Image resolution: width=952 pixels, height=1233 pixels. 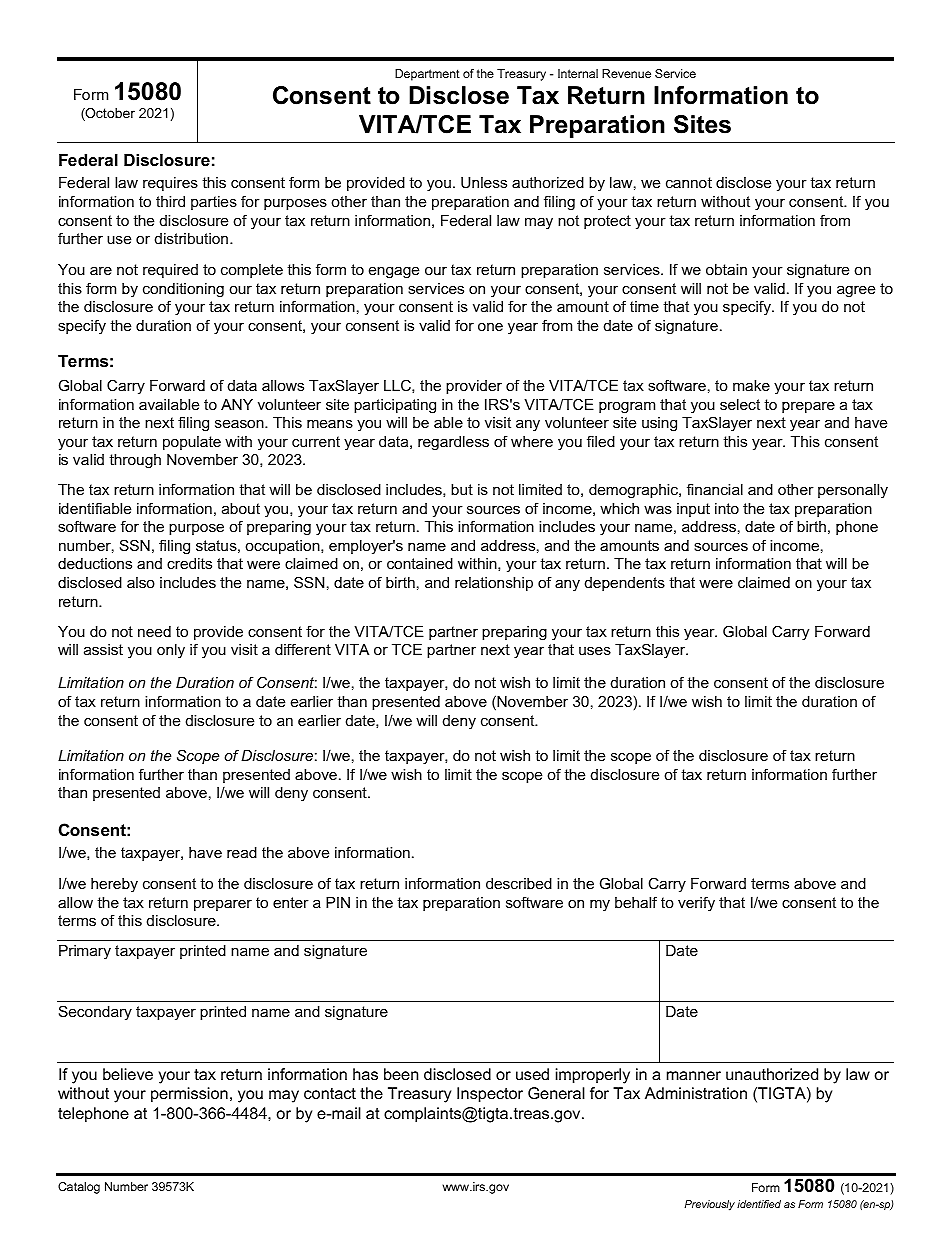 What do you see at coordinates (519, 883) in the page?
I see `described` at bounding box center [519, 883].
